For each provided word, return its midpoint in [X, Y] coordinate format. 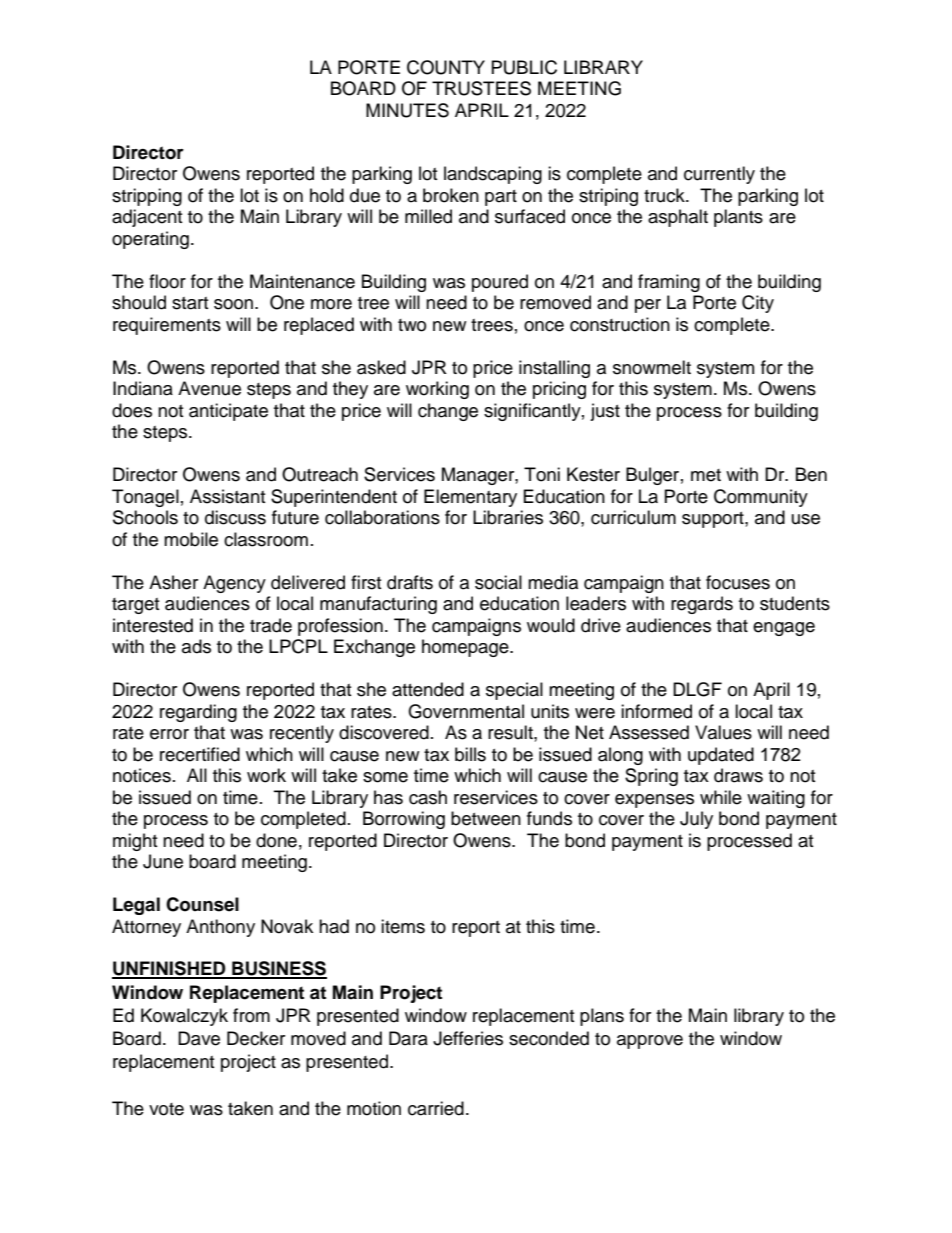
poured [500, 283]
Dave [199, 1038]
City [758, 304]
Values [723, 732]
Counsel [202, 904]
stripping [147, 197]
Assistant [227, 496]
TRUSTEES [481, 88]
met [706, 475]
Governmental [466, 711]
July [696, 820]
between [486, 818]
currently [719, 175]
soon [235, 304]
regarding [198, 713]
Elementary [470, 498]
